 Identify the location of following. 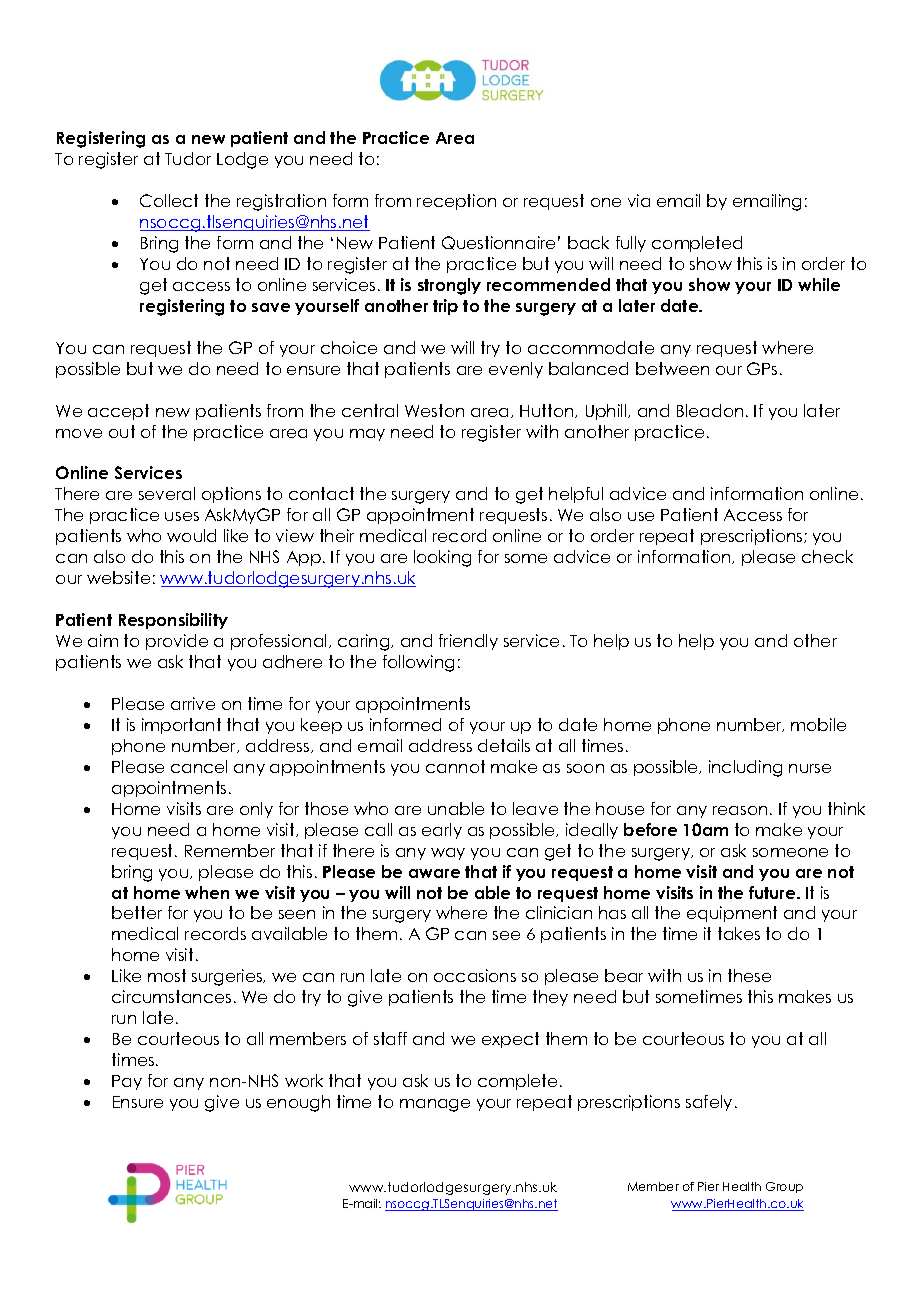
(418, 663).
